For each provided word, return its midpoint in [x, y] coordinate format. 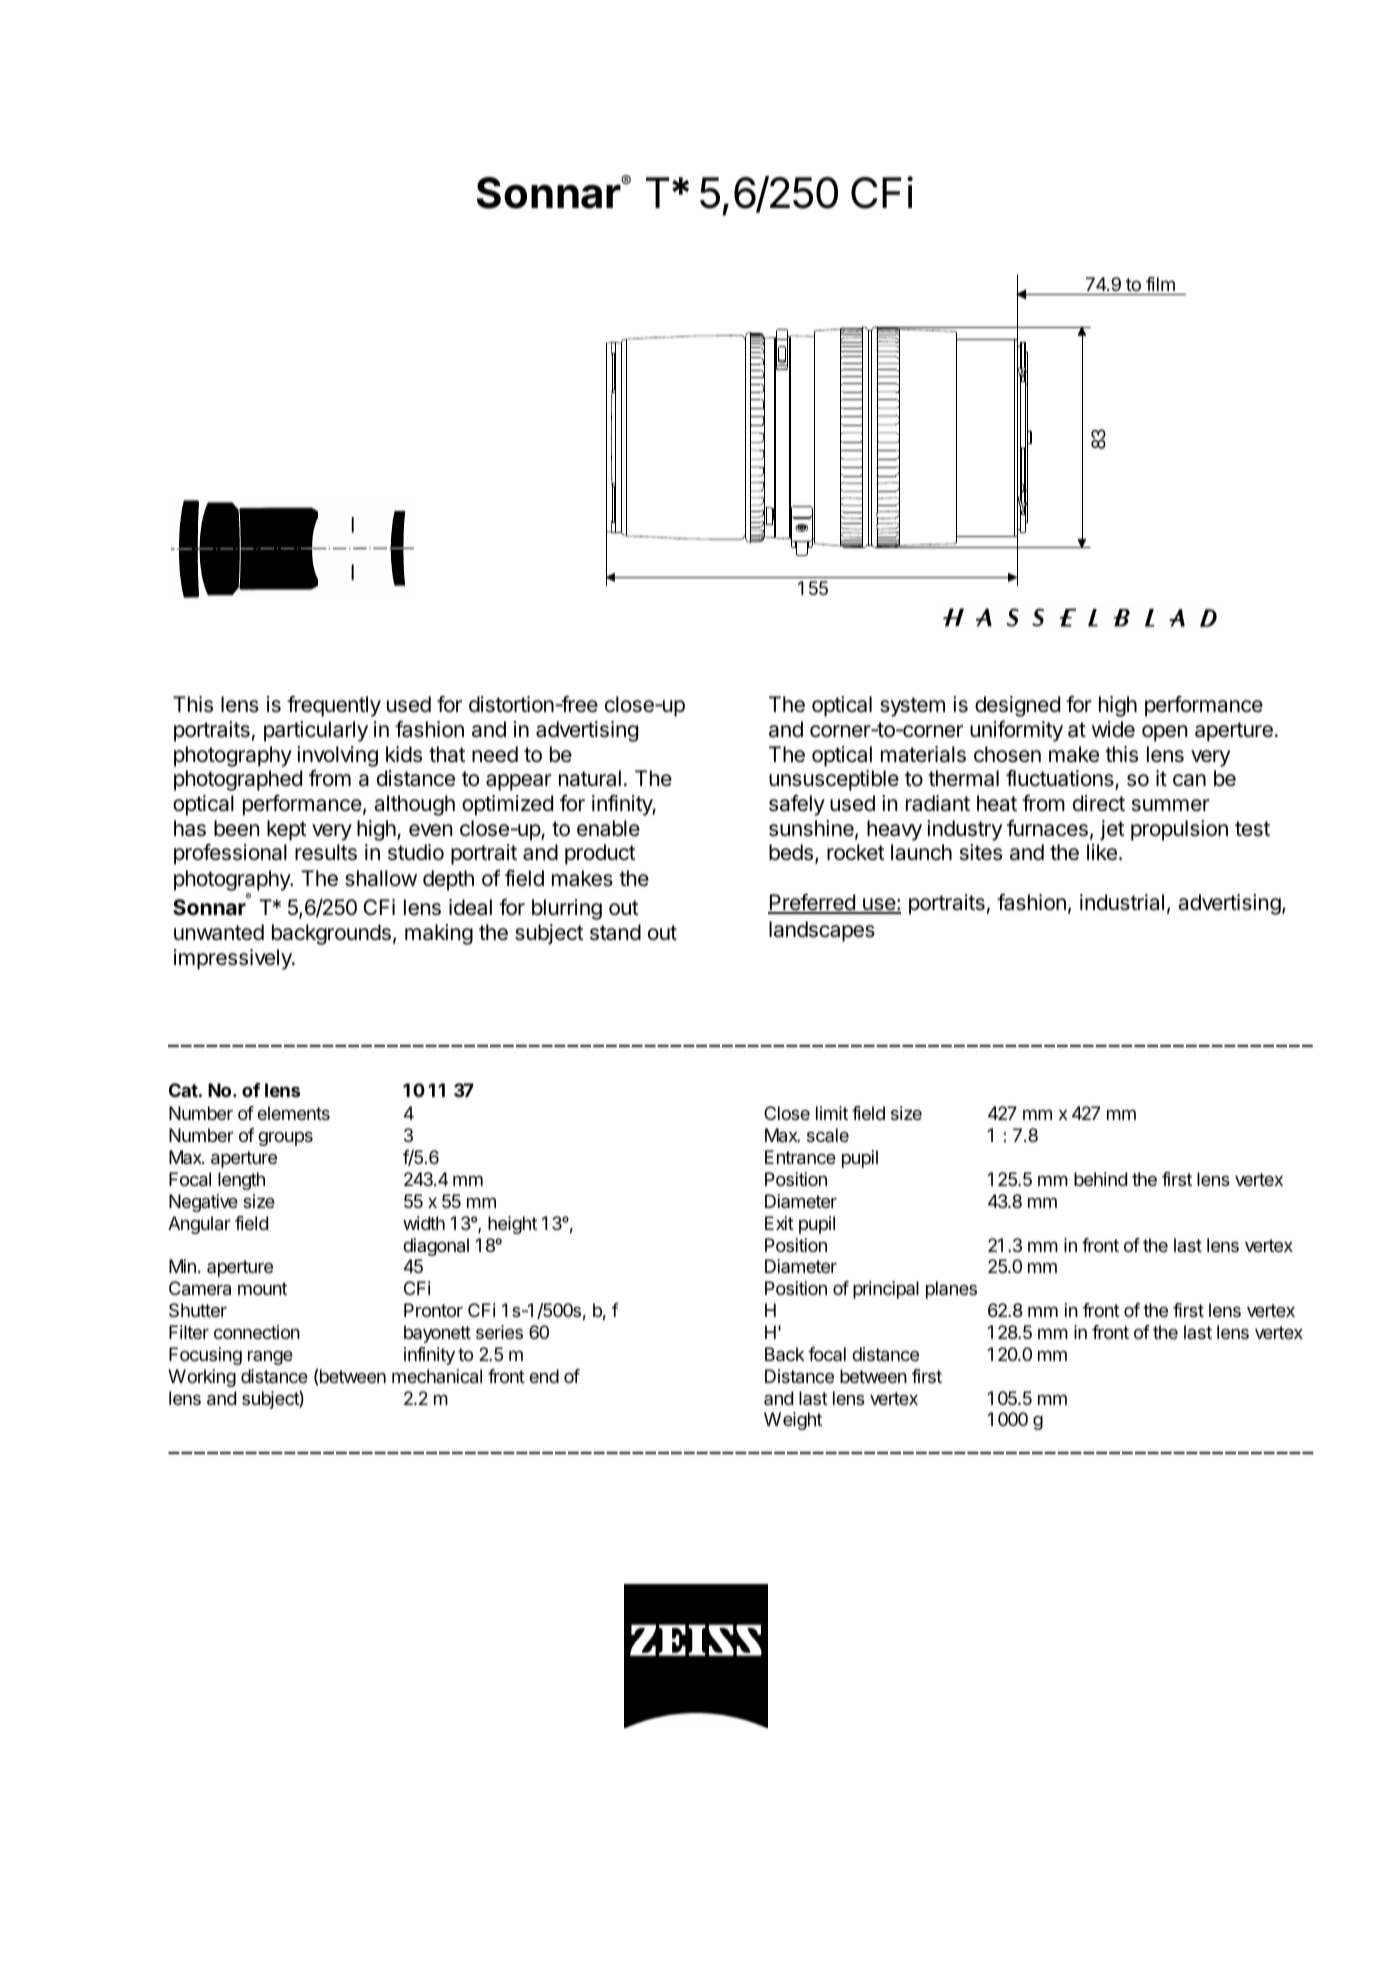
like [1102, 852]
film [1160, 284]
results [326, 852]
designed [1017, 706]
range [270, 1357]
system [912, 707]
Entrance [800, 1157]
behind [1100, 1179]
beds [791, 852]
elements [293, 1113]
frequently [334, 706]
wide [1113, 729]
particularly [316, 731]
